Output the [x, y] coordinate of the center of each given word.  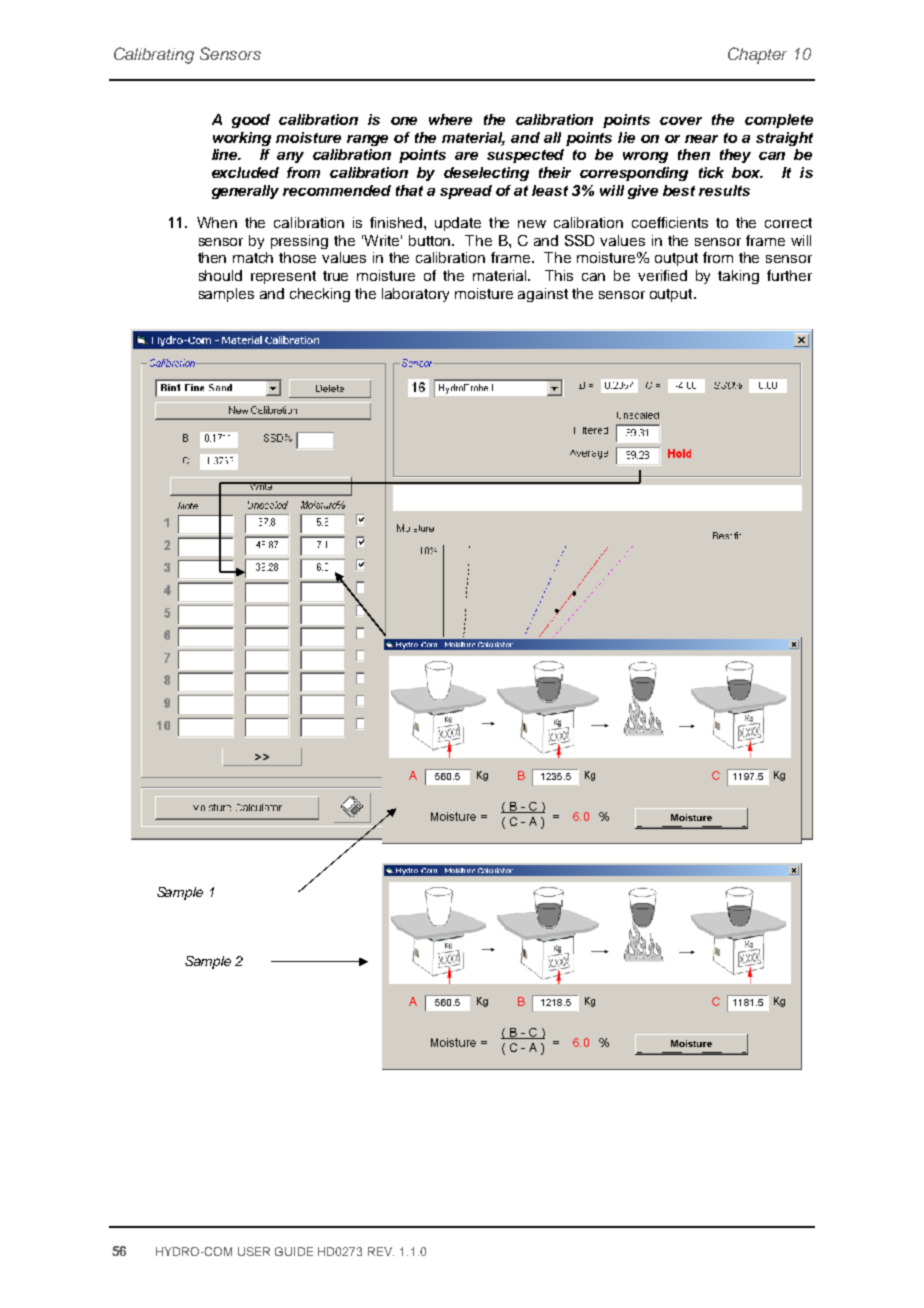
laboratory [415, 295]
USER [254, 1251]
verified [662, 275]
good [251, 121]
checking [320, 295]
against [543, 295]
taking [738, 277]
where [450, 119]
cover [681, 121]
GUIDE [294, 1251]
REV [381, 1251]
